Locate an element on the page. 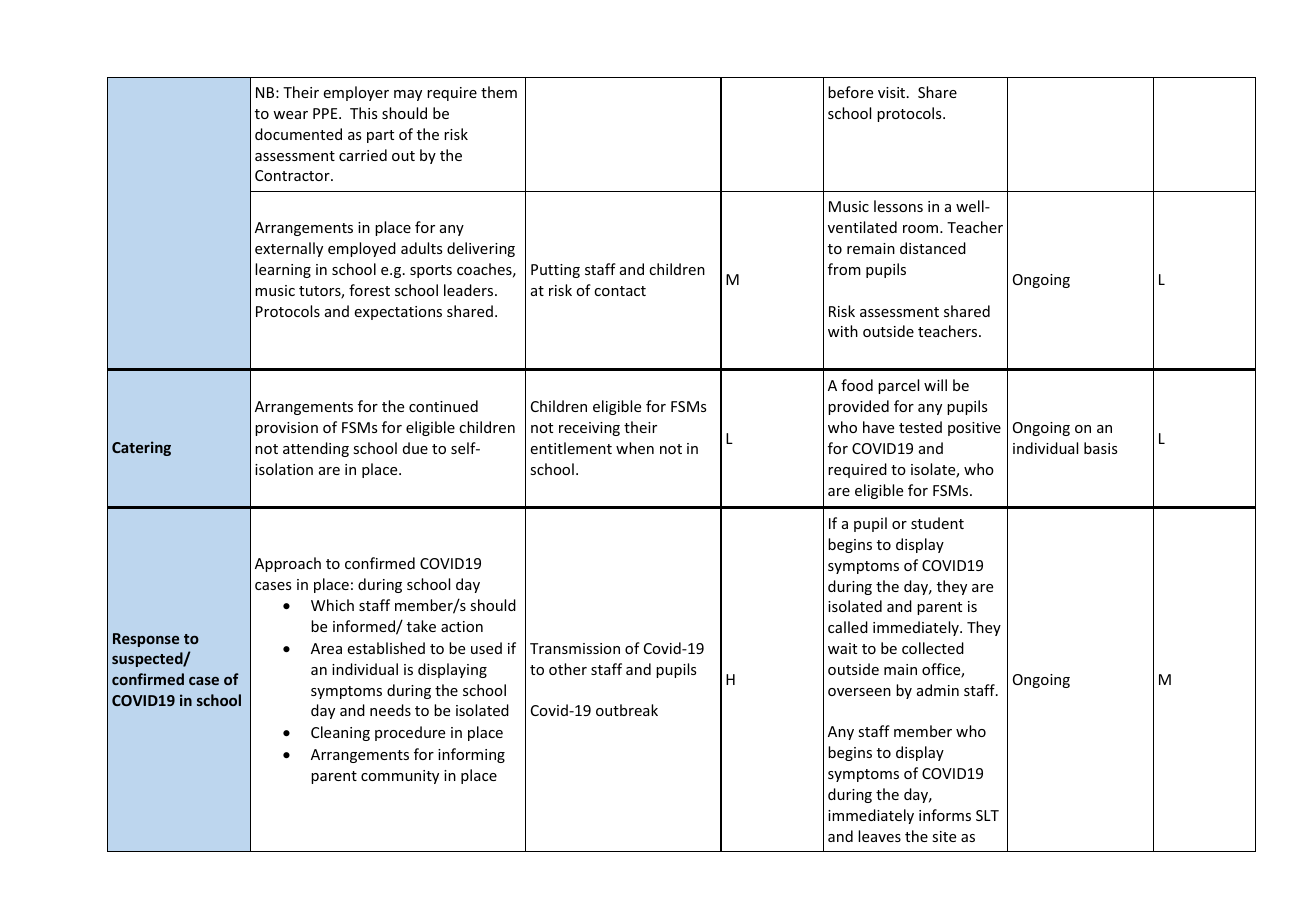 The width and height of the document is (1308, 924). positive is located at coordinates (974, 429).
